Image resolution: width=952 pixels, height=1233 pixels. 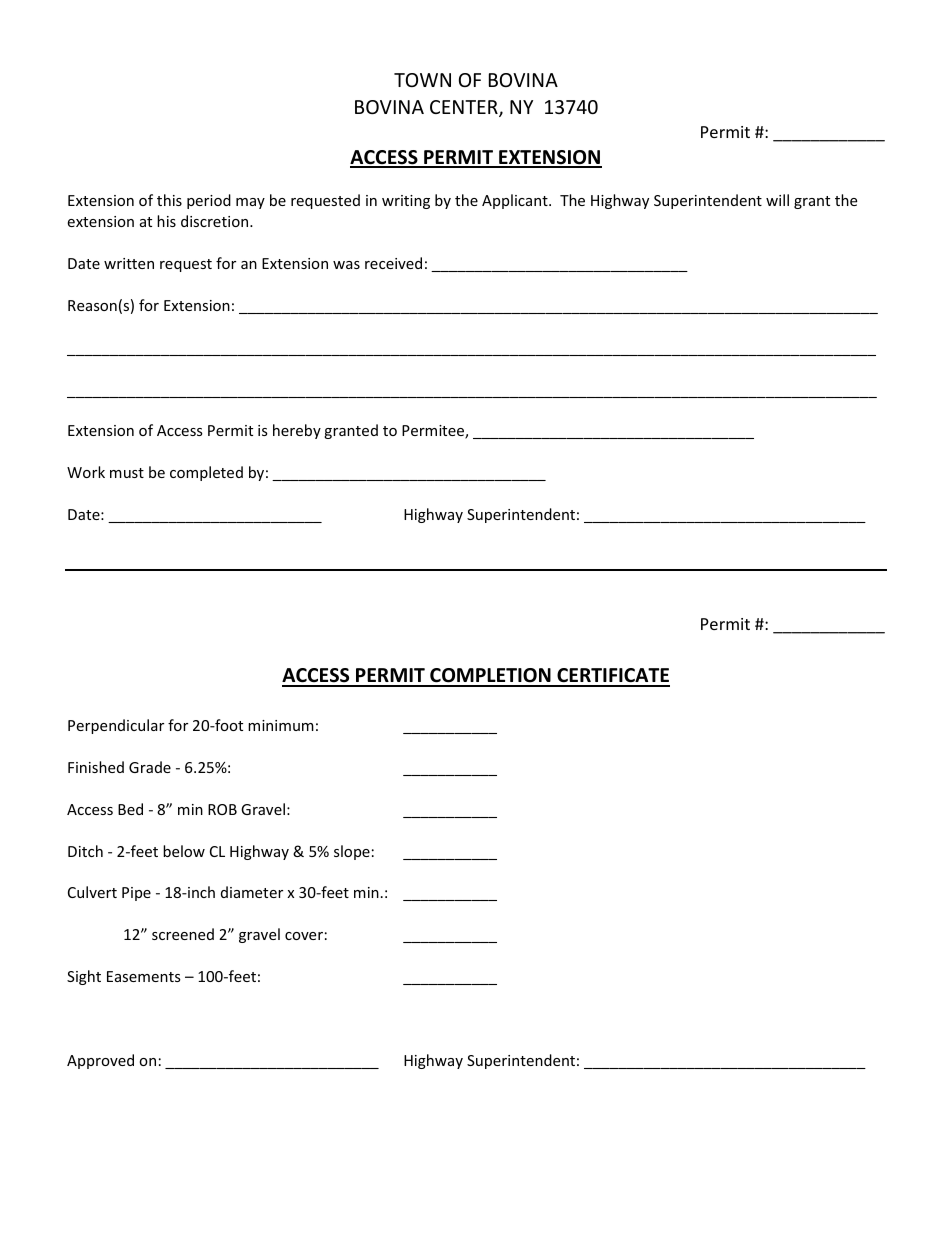 I want to click on slope, so click(x=352, y=852).
